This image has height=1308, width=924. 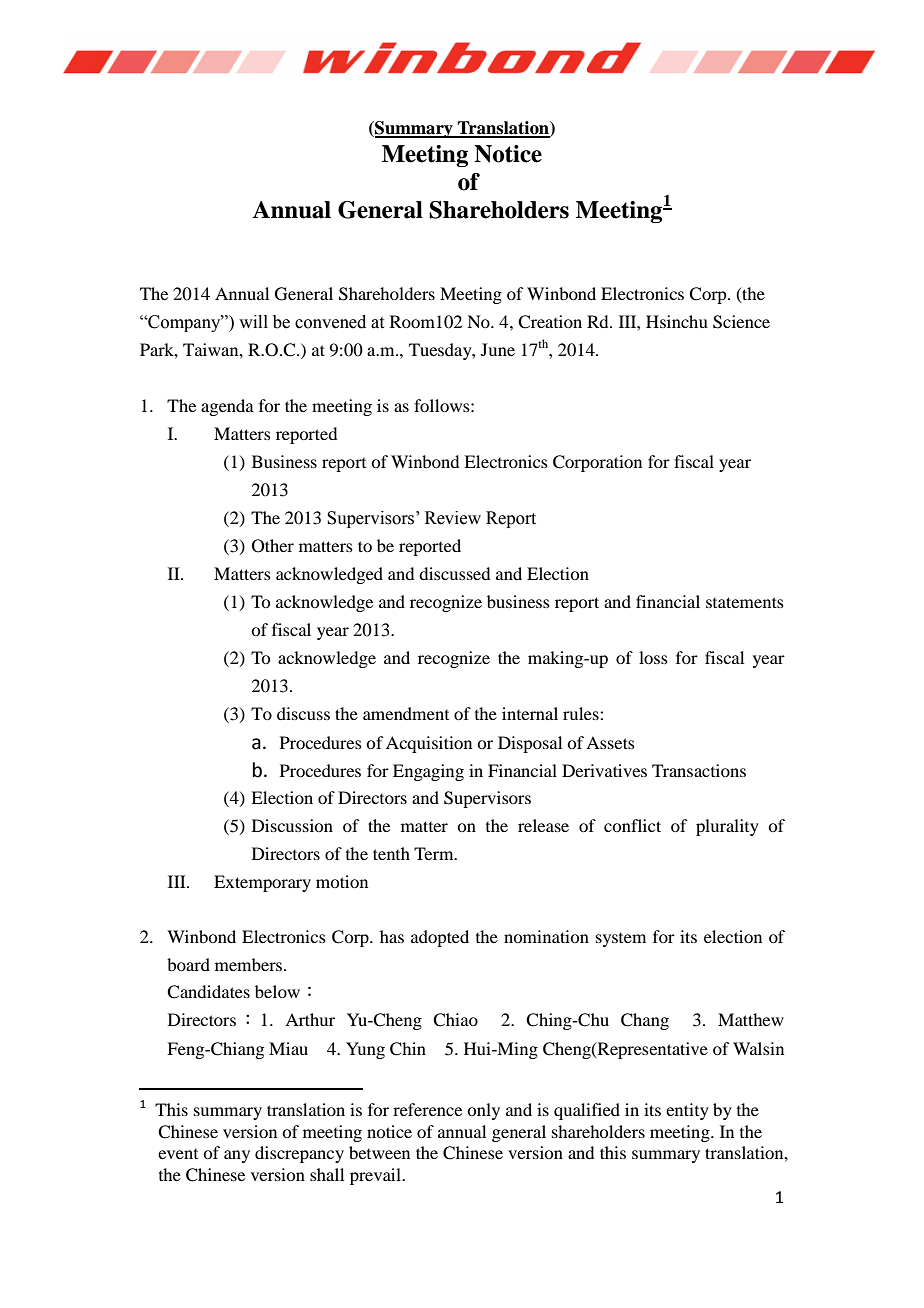 What do you see at coordinates (498, 349) in the image?
I see `June` at bounding box center [498, 349].
